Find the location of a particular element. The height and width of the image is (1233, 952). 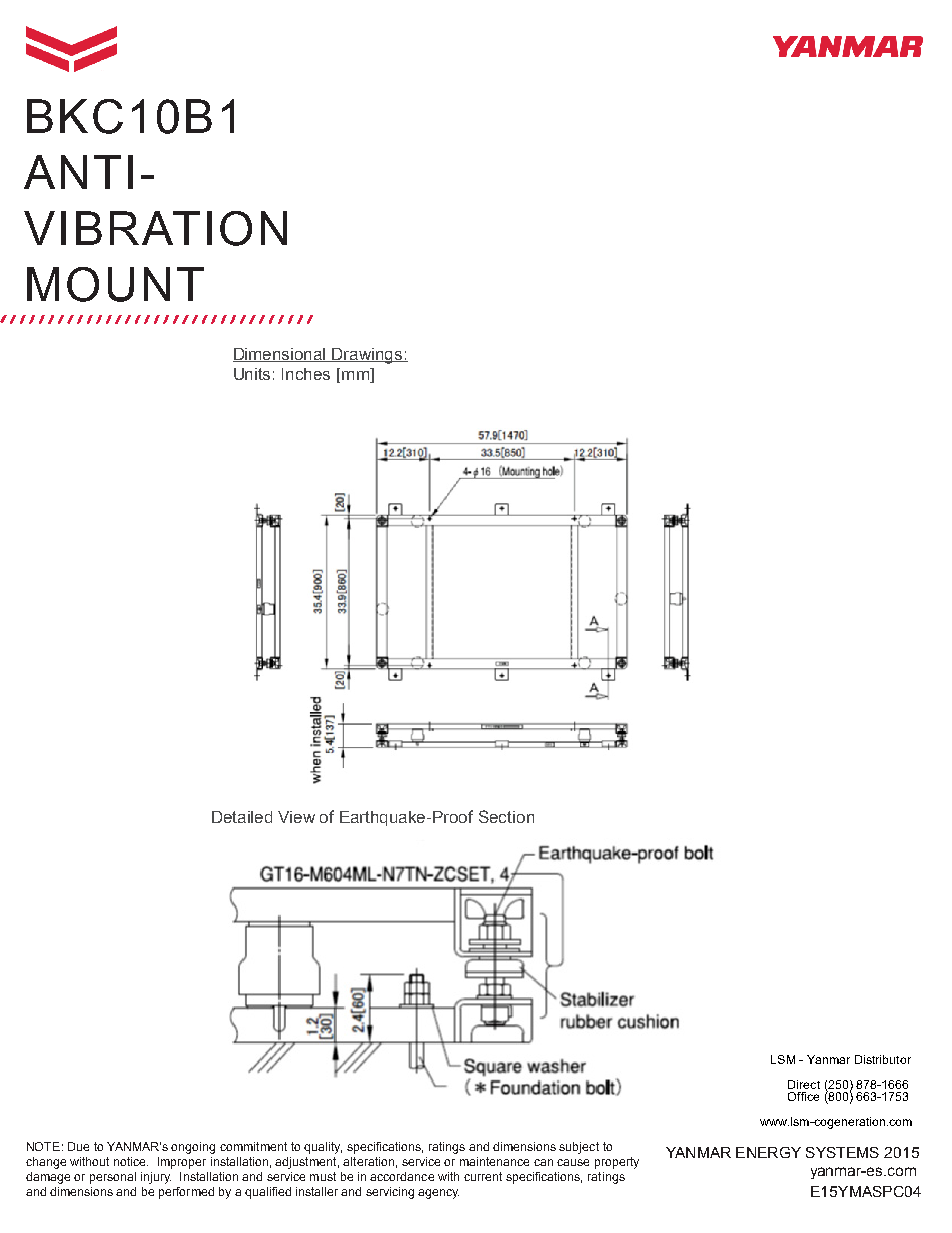

notice is located at coordinates (131, 1161).
